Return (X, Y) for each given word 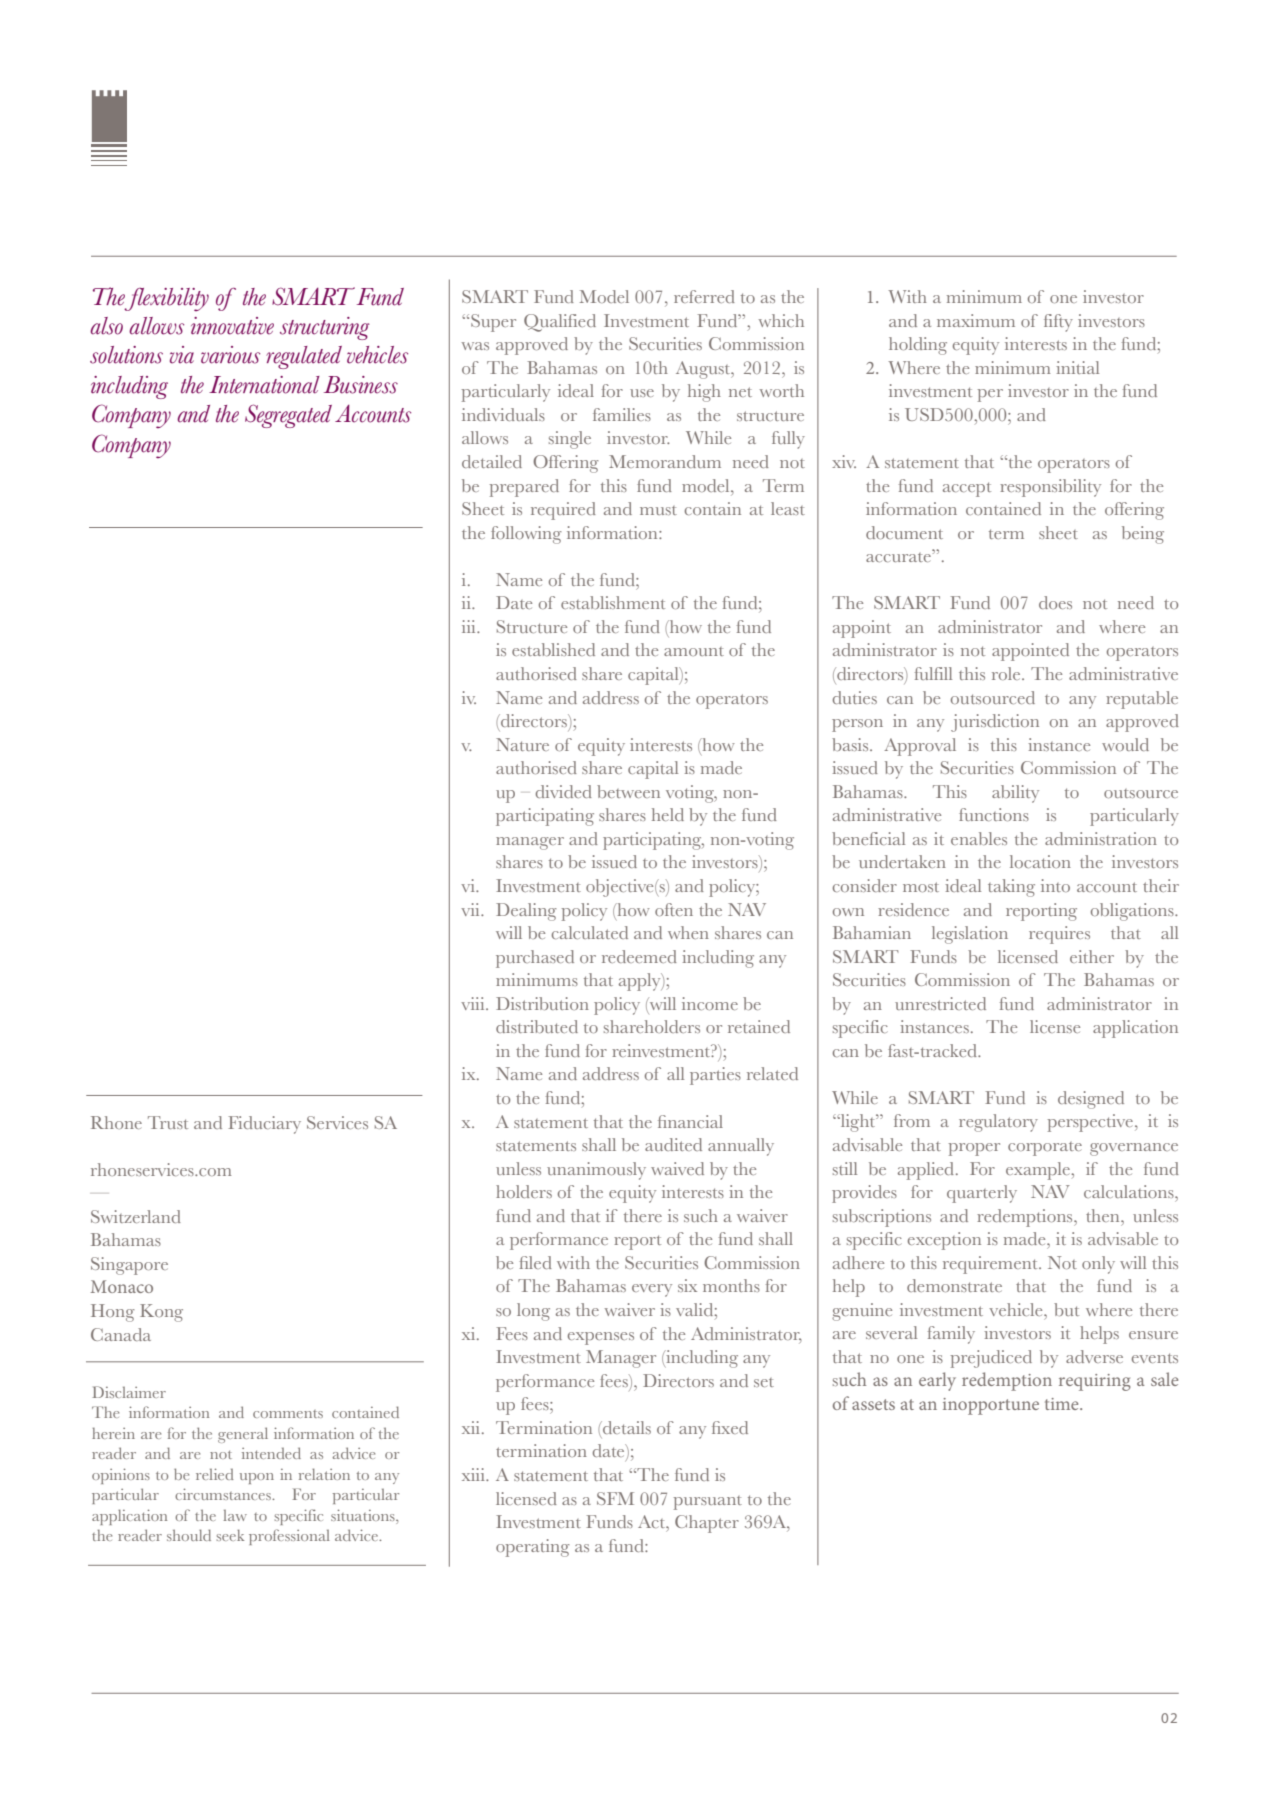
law (235, 1515)
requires (1059, 935)
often (674, 909)
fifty (1058, 323)
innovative (232, 326)
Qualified (560, 323)
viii (474, 1003)
